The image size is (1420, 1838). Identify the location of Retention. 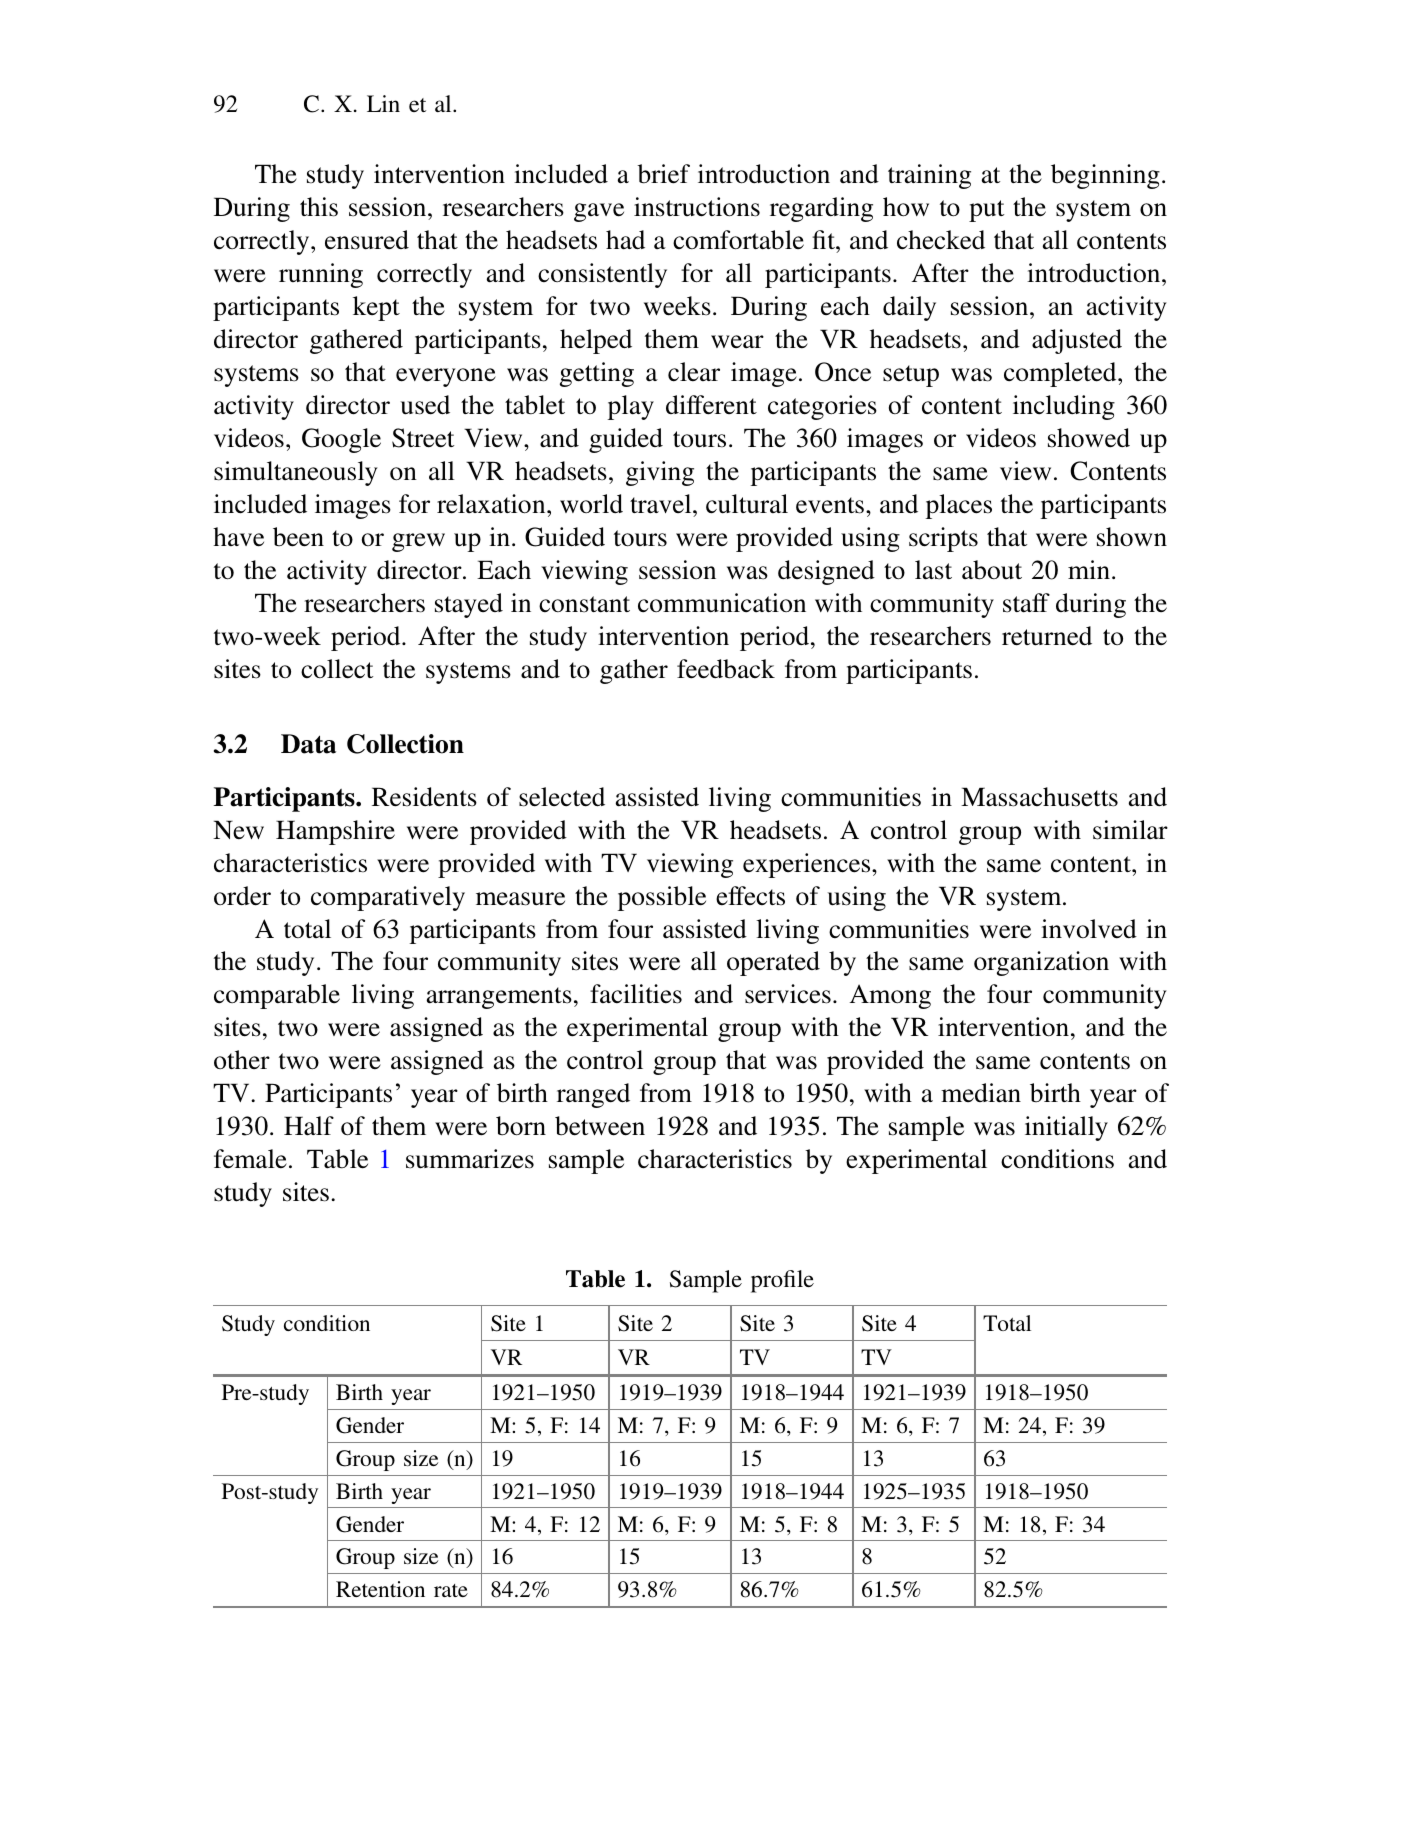
(380, 1589).
